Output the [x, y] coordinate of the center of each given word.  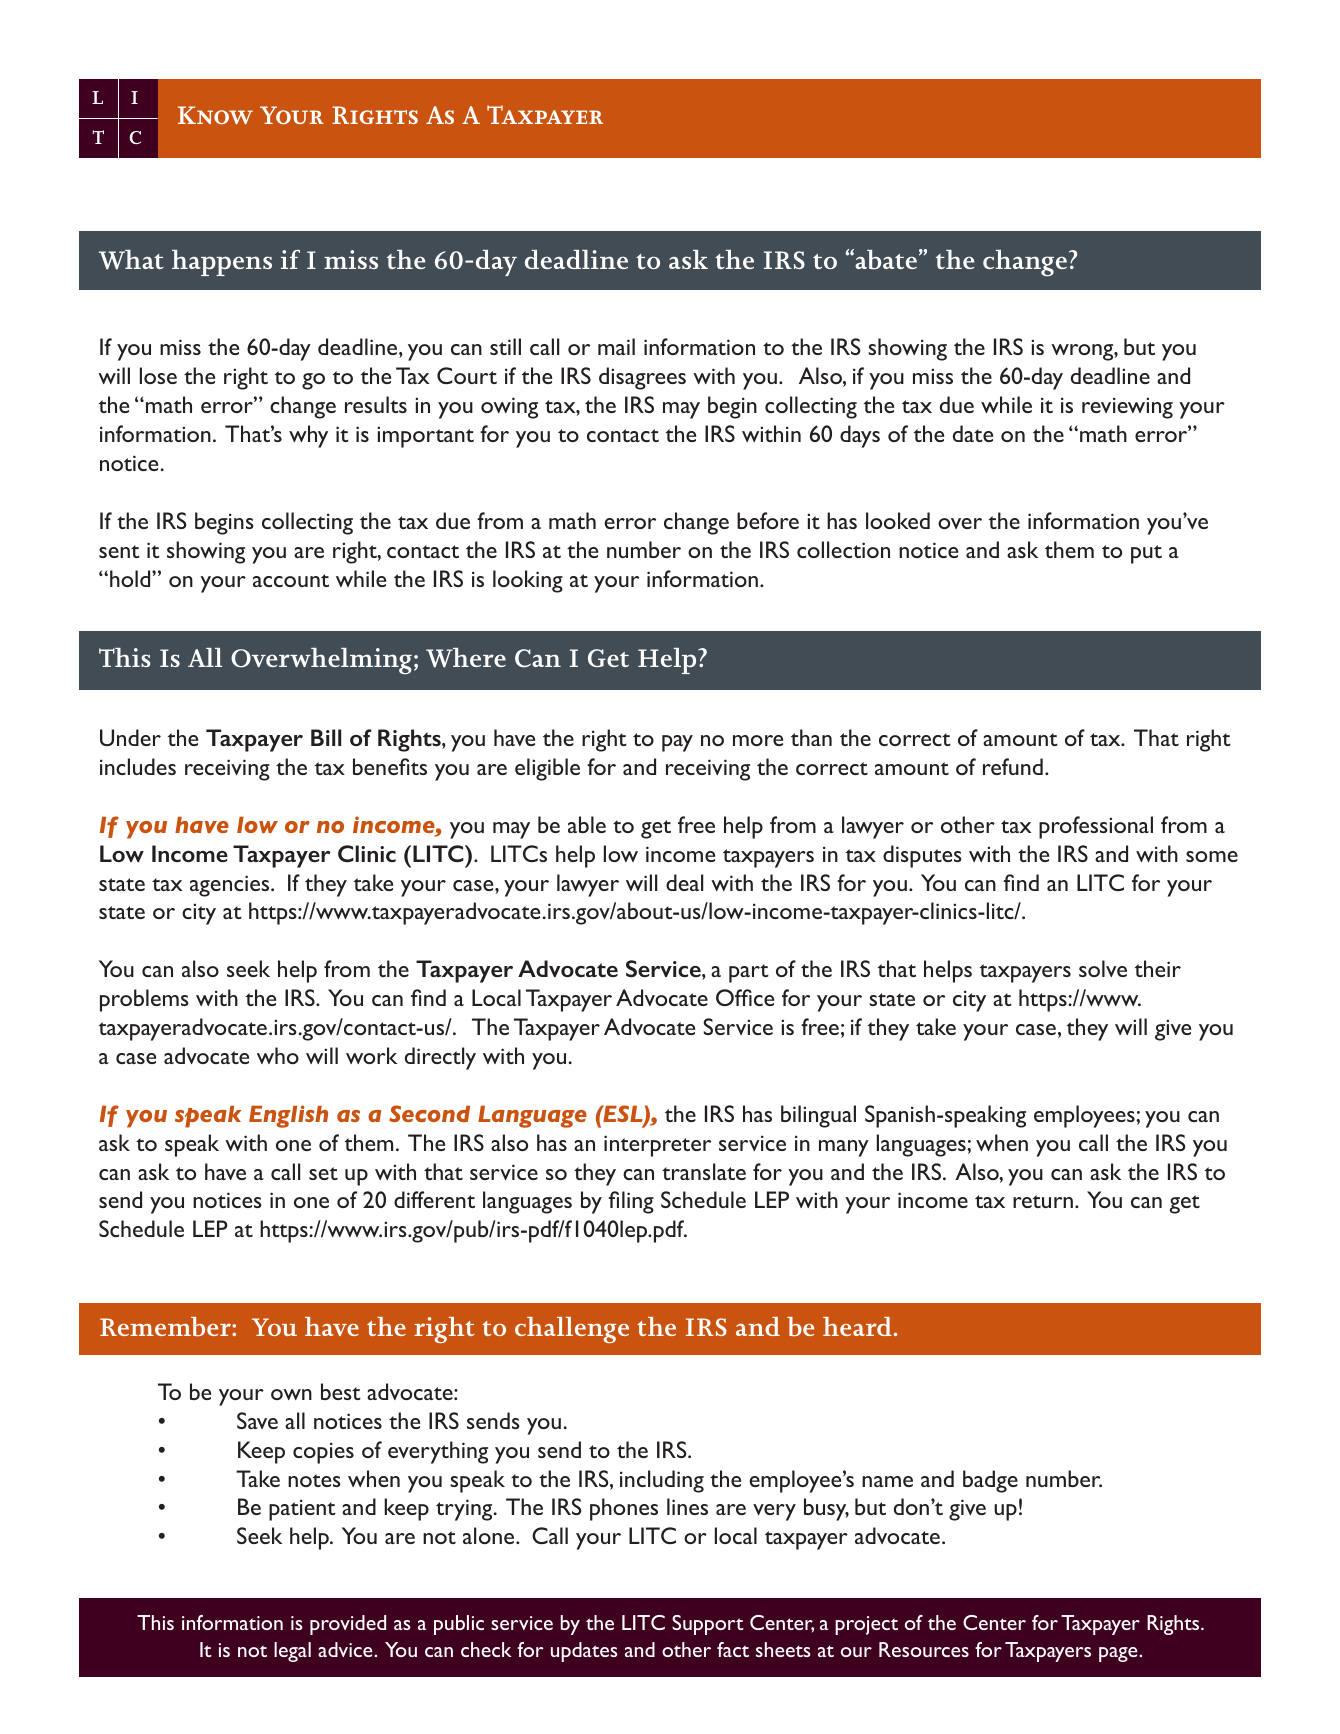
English [288, 1116]
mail [616, 346]
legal [292, 1652]
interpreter [657, 1146]
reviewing [1127, 408]
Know [215, 115]
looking [528, 581]
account [291, 580]
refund [1013, 766]
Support [708, 1625]
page [1119, 1654]
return [1043, 1201]
